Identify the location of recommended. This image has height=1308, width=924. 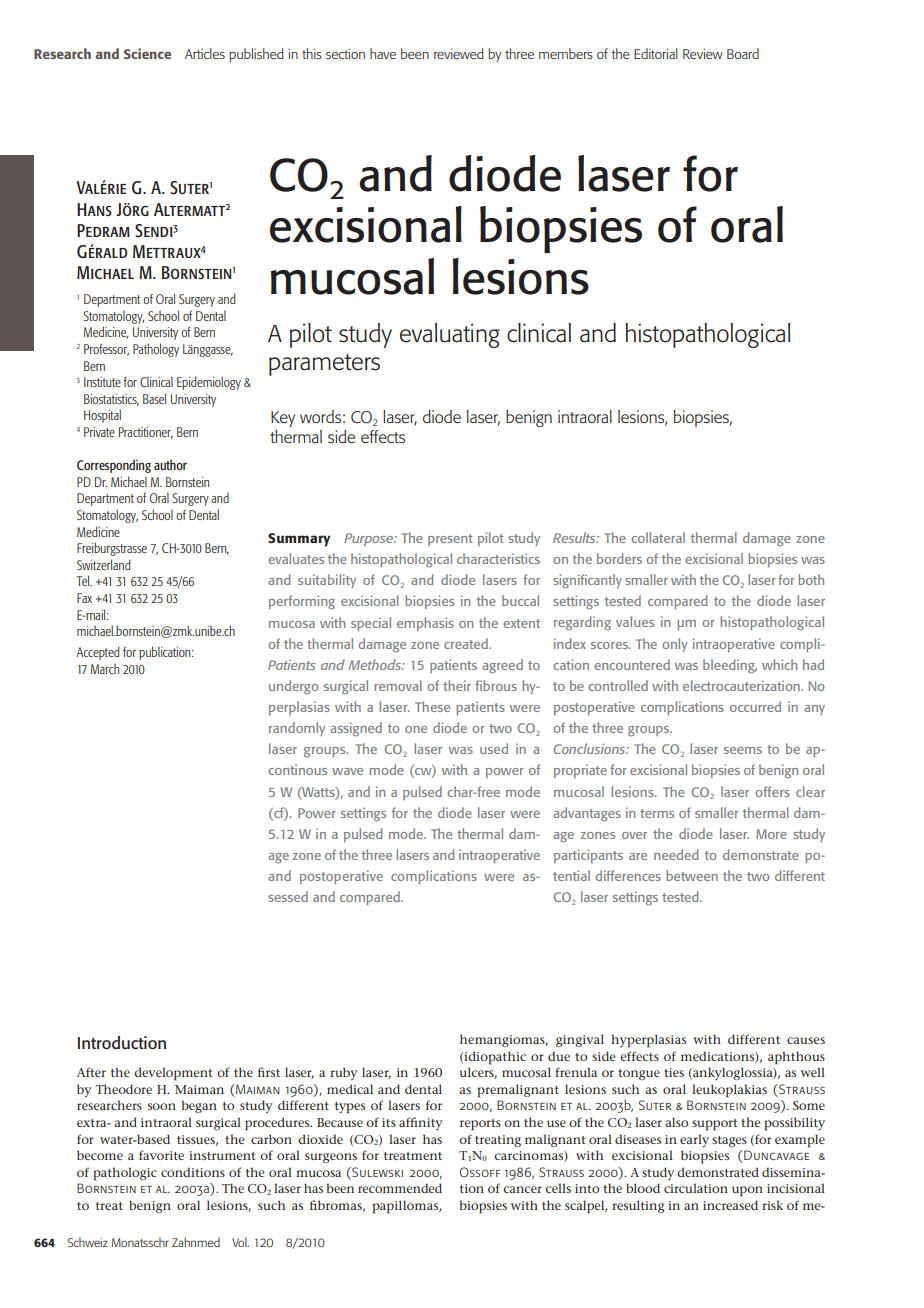
(400, 1188).
